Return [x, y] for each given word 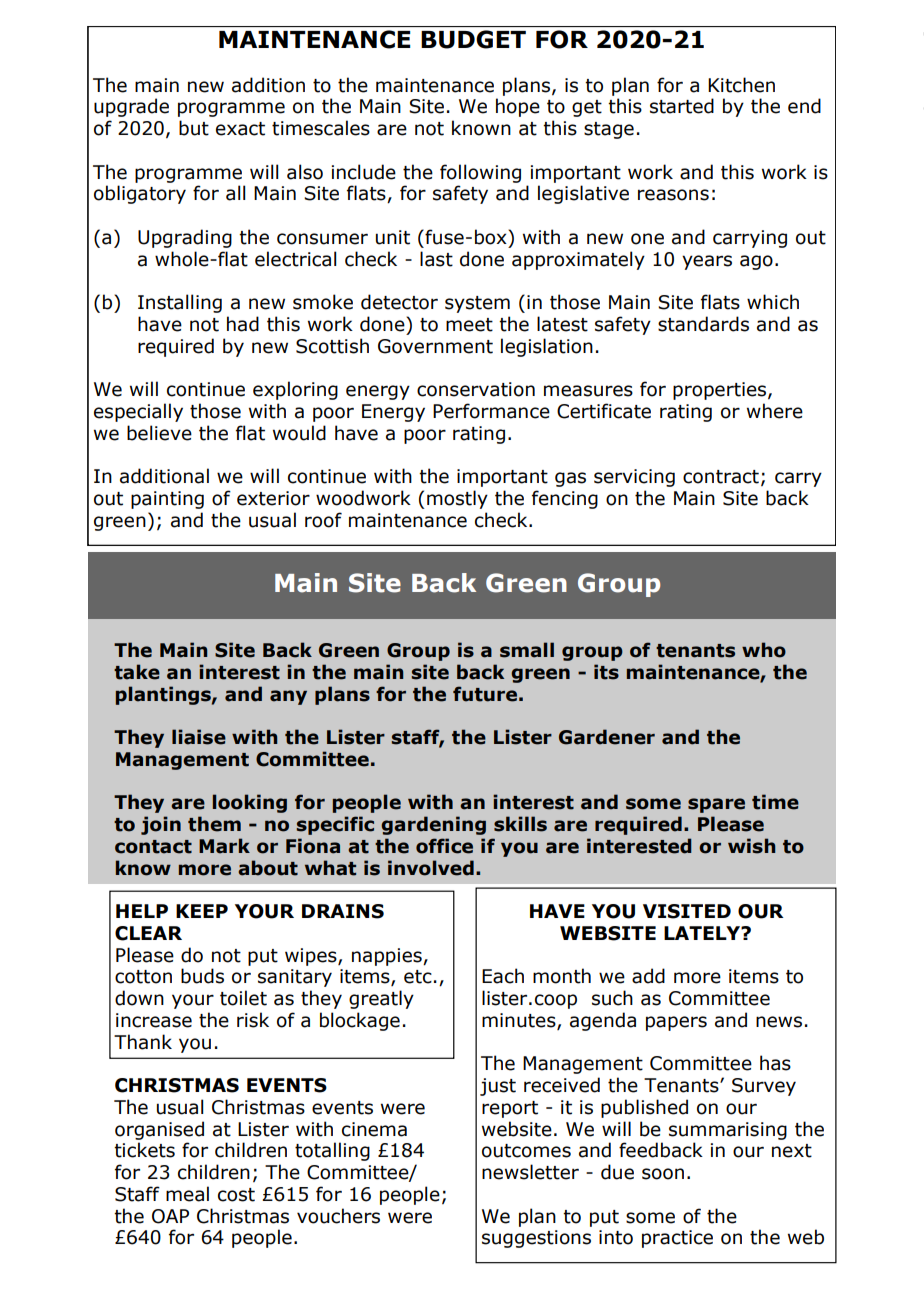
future [485, 694]
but [194, 128]
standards [703, 324]
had [243, 324]
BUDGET [473, 39]
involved [431, 868]
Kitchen [741, 85]
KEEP [202, 911]
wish [751, 846]
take [137, 672]
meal [187, 1194]
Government [435, 346]
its [606, 672]
